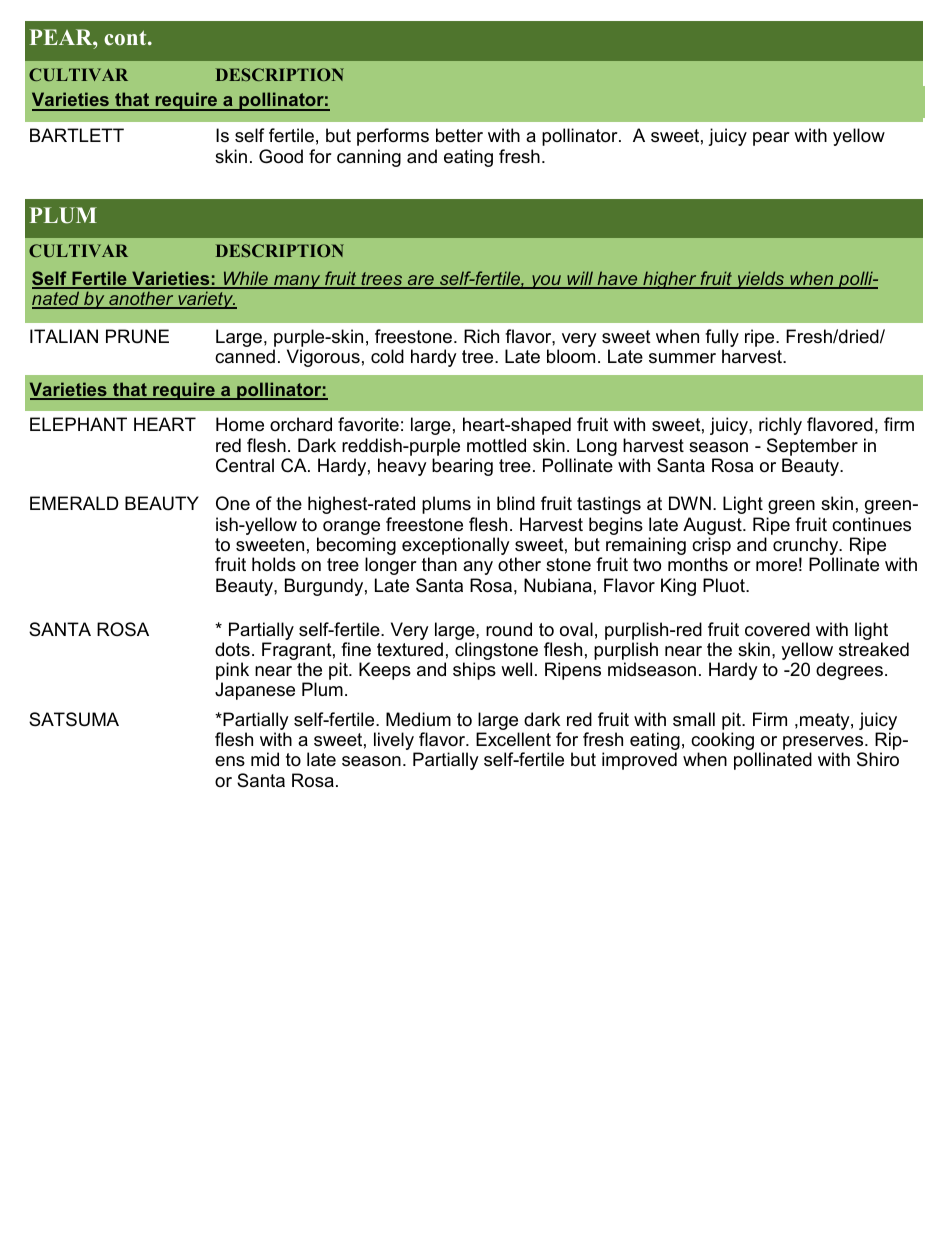 The height and width of the screenshot is (1233, 952). Describe the element at coordinates (722, 339) in the screenshot. I see `fully` at that location.
